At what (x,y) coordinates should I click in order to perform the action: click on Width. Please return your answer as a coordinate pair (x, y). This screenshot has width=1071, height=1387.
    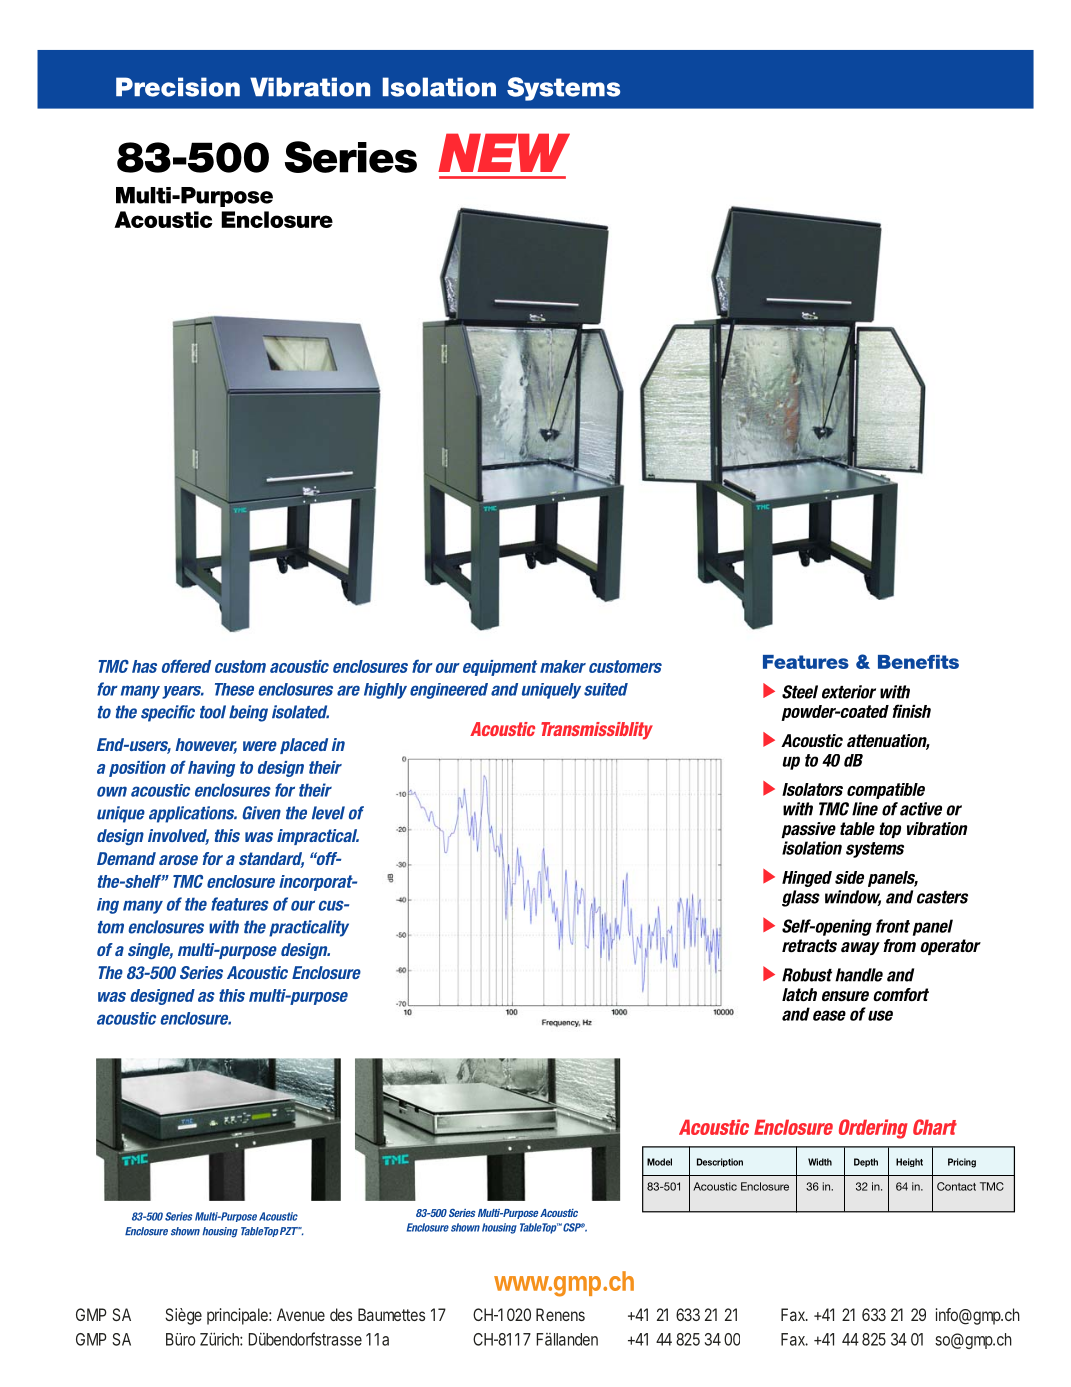
    Looking at the image, I should click on (820, 1162).
